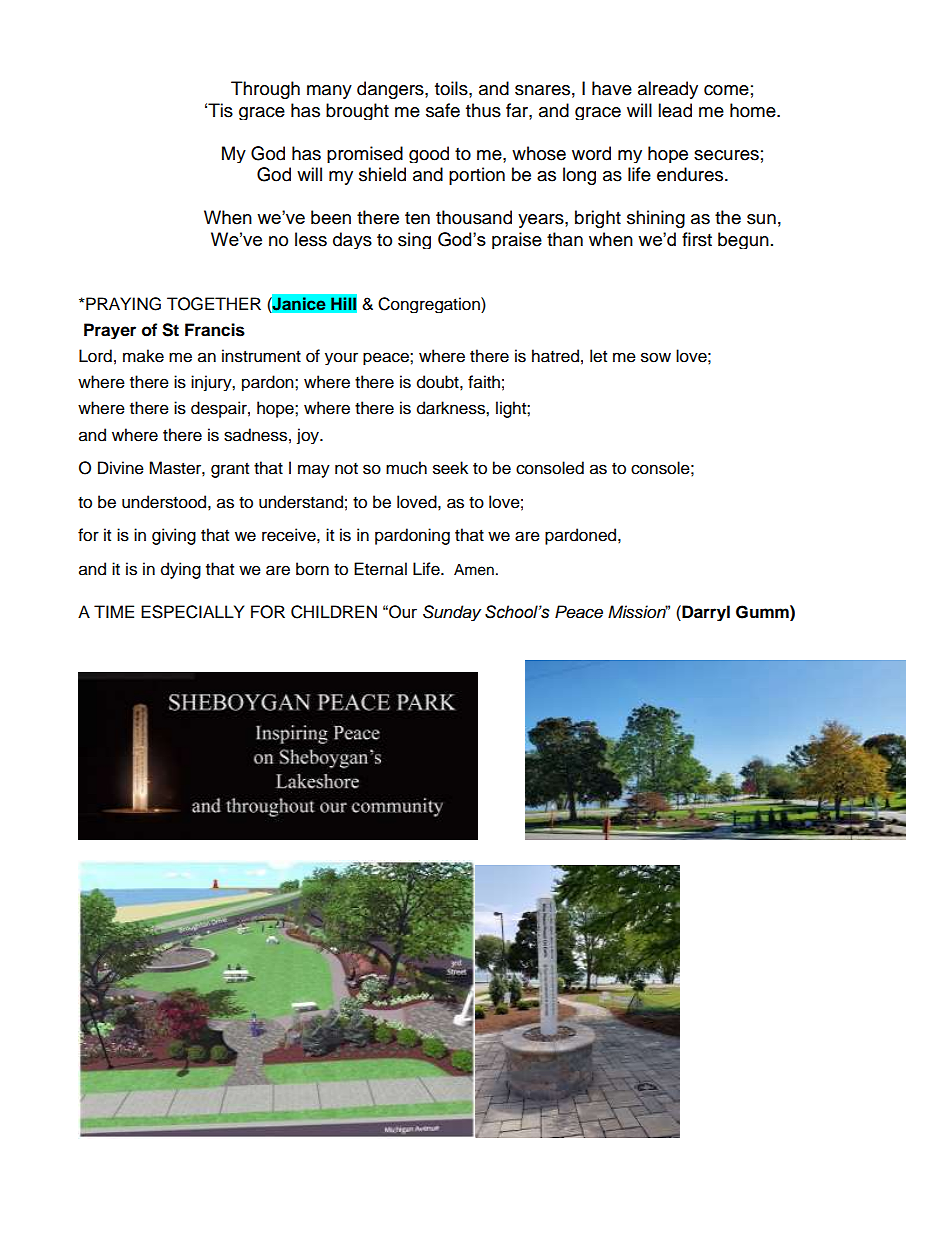  Describe the element at coordinates (121, 468) in the page. I see `Divine` at that location.
